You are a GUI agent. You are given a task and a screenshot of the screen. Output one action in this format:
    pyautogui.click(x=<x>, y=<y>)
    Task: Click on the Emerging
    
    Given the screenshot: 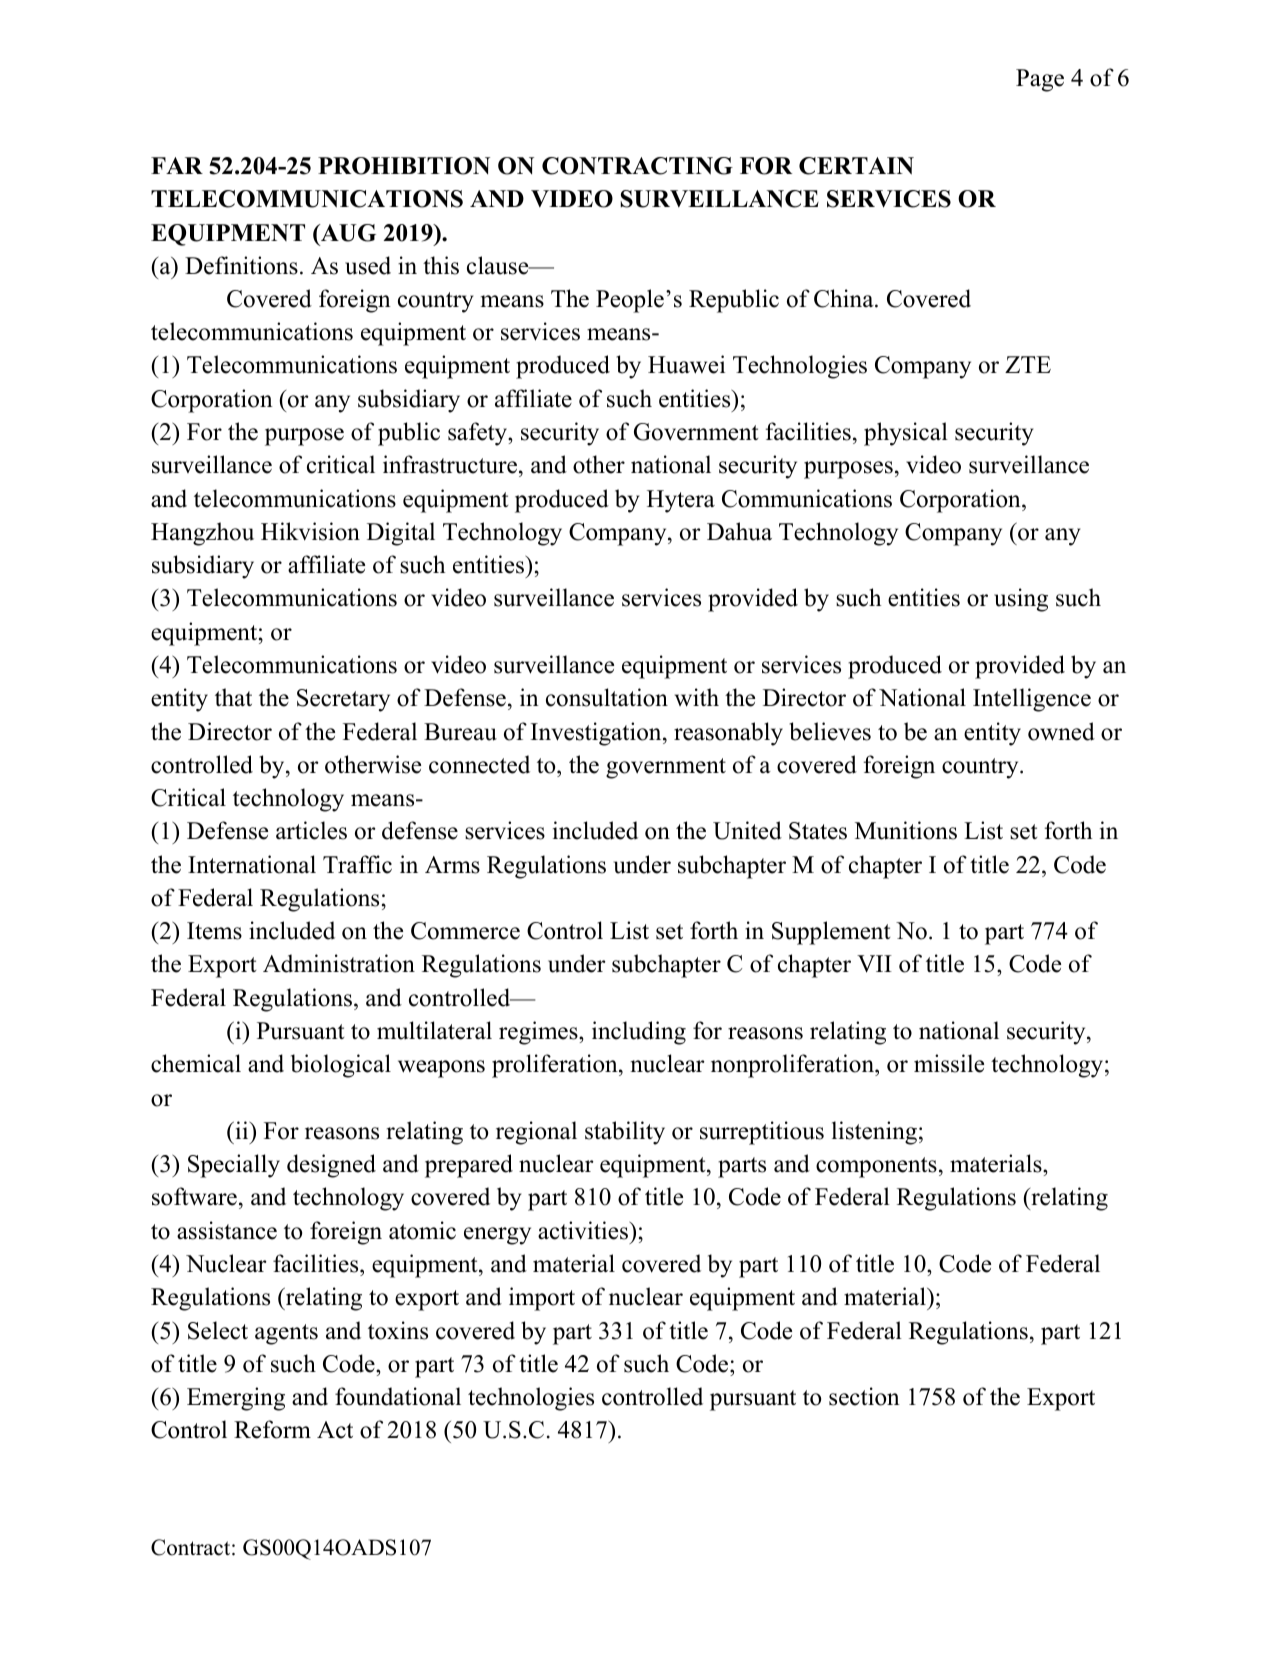 What is the action you would take?
    pyautogui.click(x=236, y=1399)
